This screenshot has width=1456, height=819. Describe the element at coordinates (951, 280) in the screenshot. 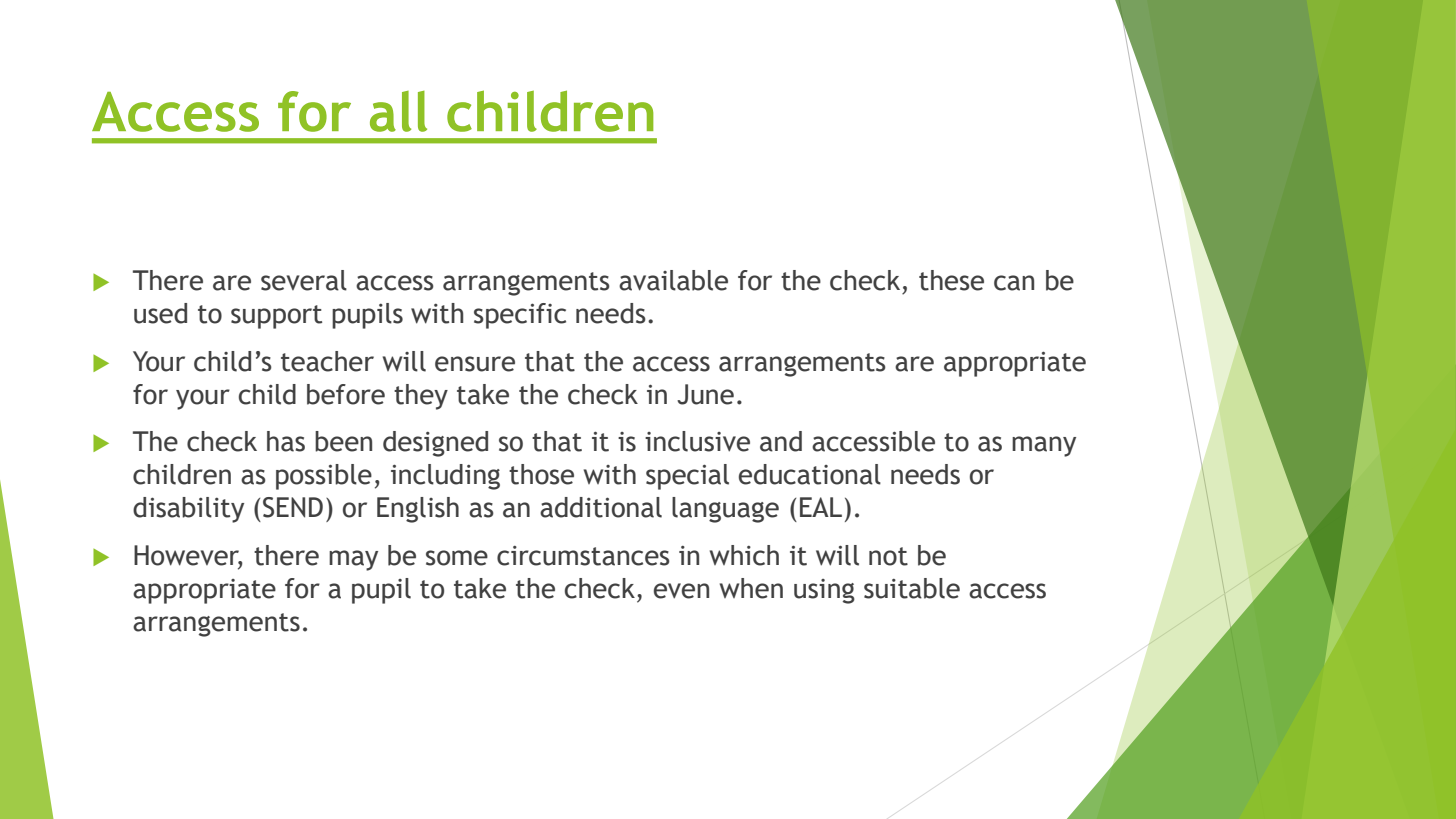

I see `these` at that location.
